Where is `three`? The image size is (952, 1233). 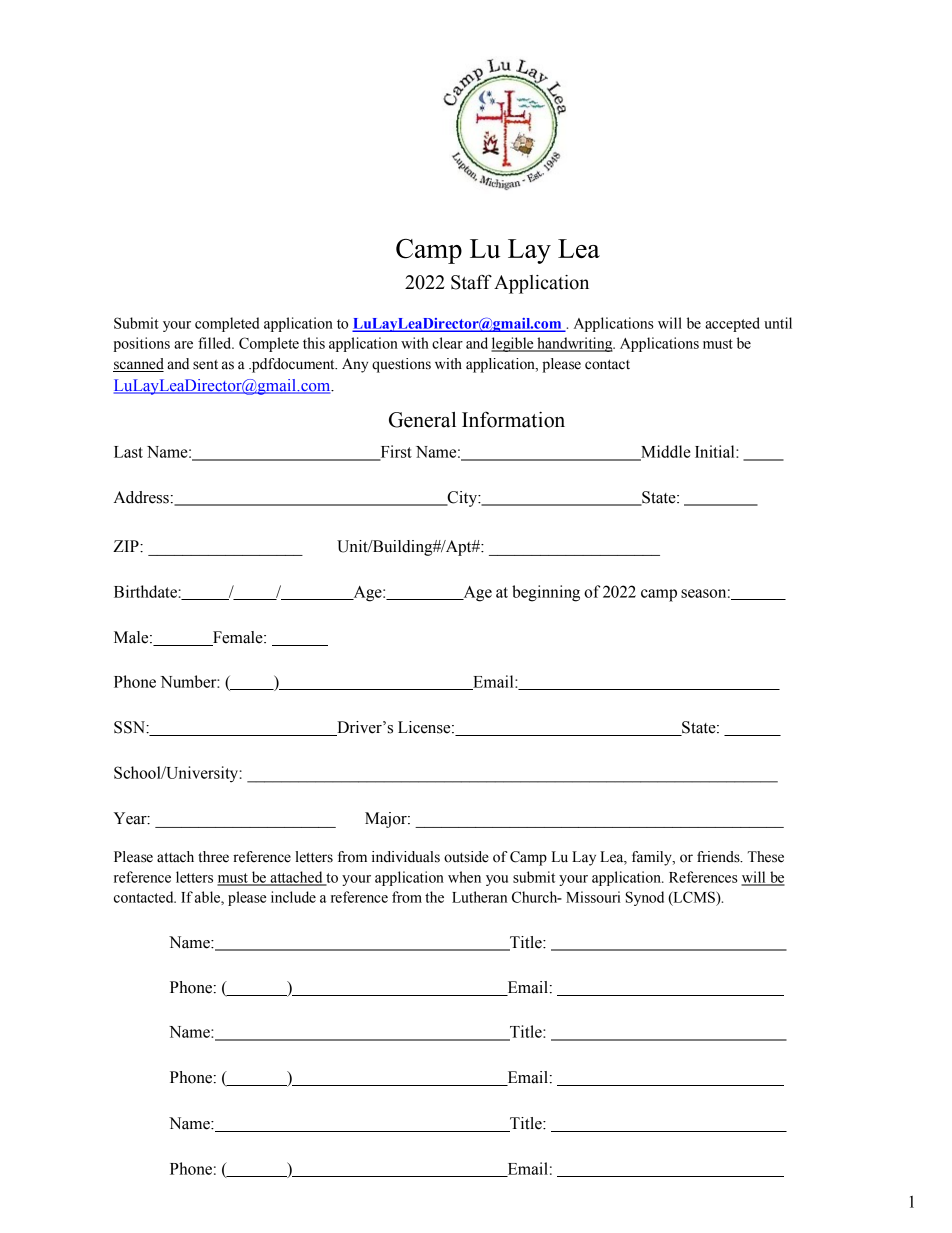
three is located at coordinates (213, 857).
